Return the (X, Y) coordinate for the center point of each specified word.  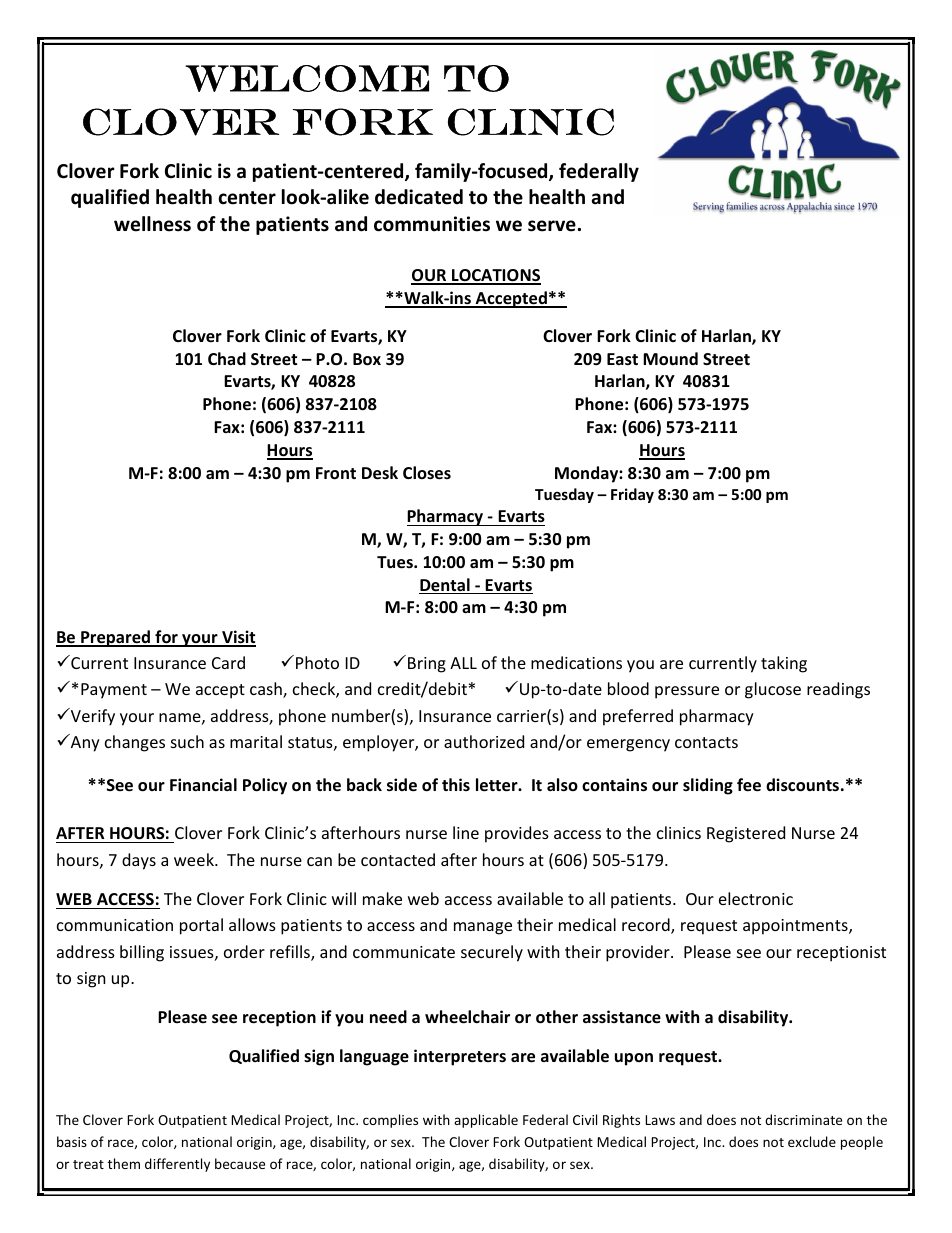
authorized (484, 741)
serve (552, 226)
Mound (670, 359)
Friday (632, 495)
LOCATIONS (495, 276)
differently (177, 1165)
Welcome (307, 78)
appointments (796, 927)
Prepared (115, 638)
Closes (427, 473)
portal (201, 926)
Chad (227, 358)
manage (483, 928)
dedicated (419, 197)
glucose (773, 690)
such (187, 741)
